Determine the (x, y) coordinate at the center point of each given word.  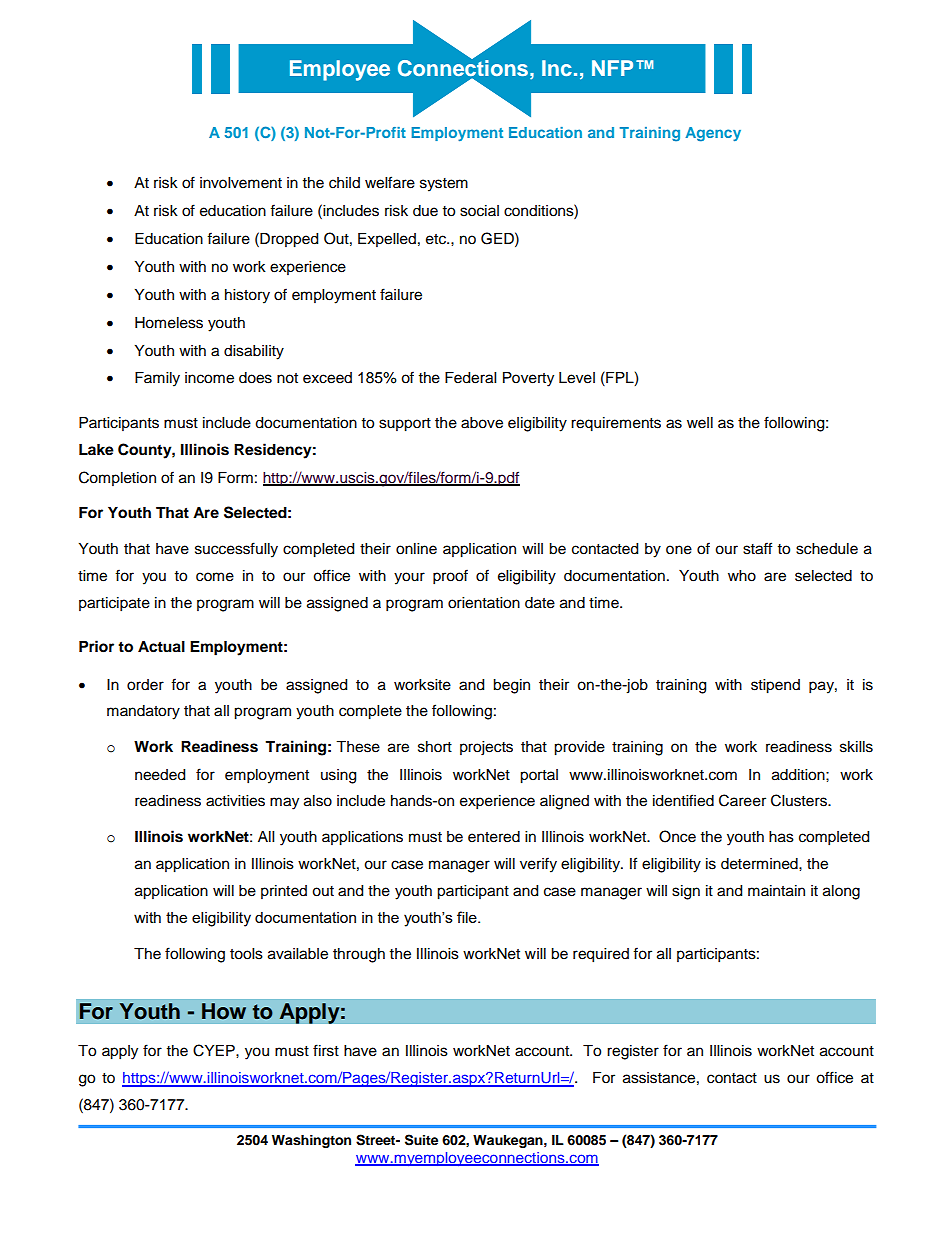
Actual (161, 647)
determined (760, 864)
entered (494, 837)
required (601, 955)
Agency (713, 134)
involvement (241, 183)
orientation (484, 603)
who (742, 576)
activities (235, 801)
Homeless (169, 323)
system (444, 185)
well (700, 423)
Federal (470, 378)
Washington (311, 1141)
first (326, 1050)
